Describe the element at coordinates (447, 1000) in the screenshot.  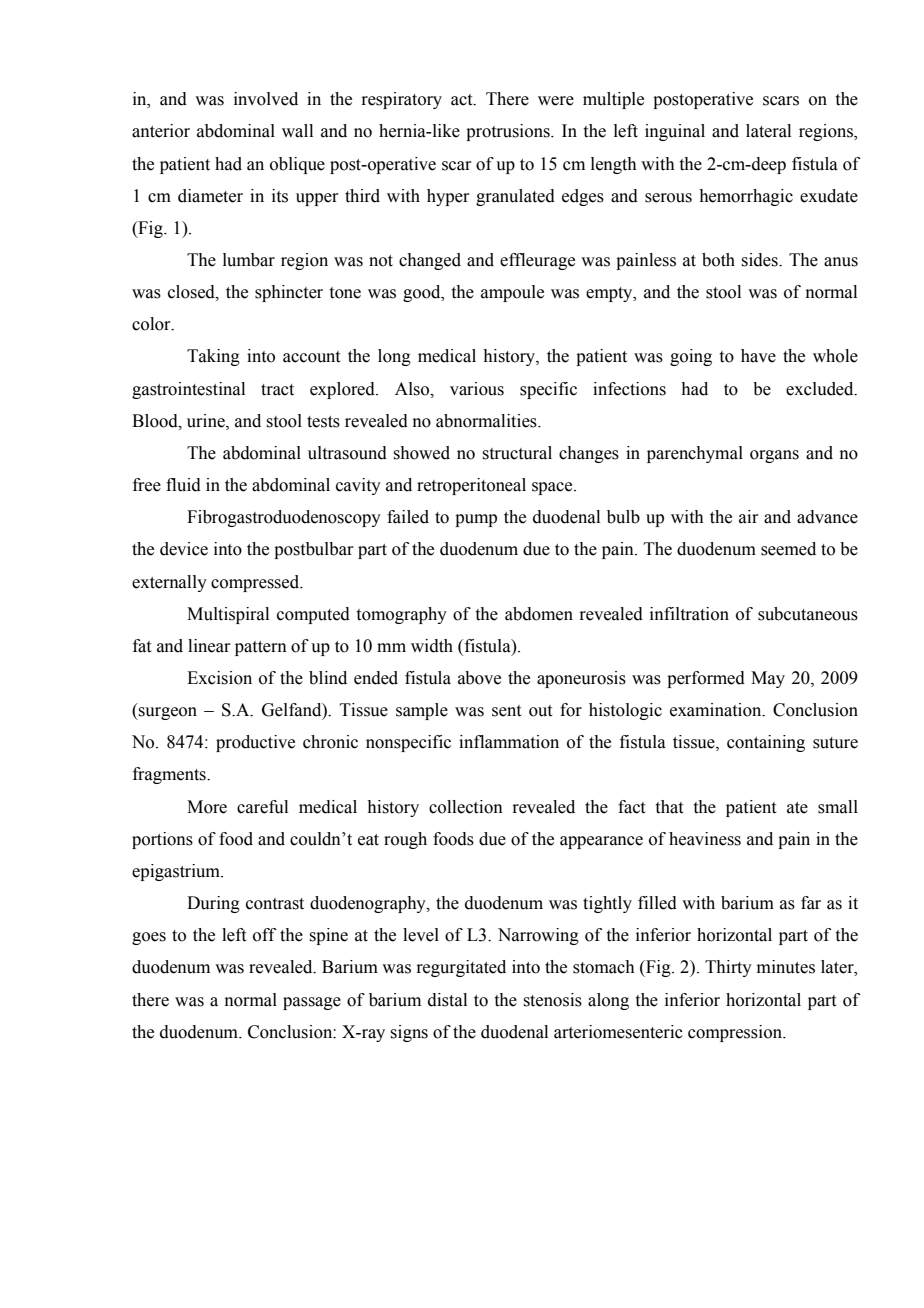
I see `distal` at that location.
